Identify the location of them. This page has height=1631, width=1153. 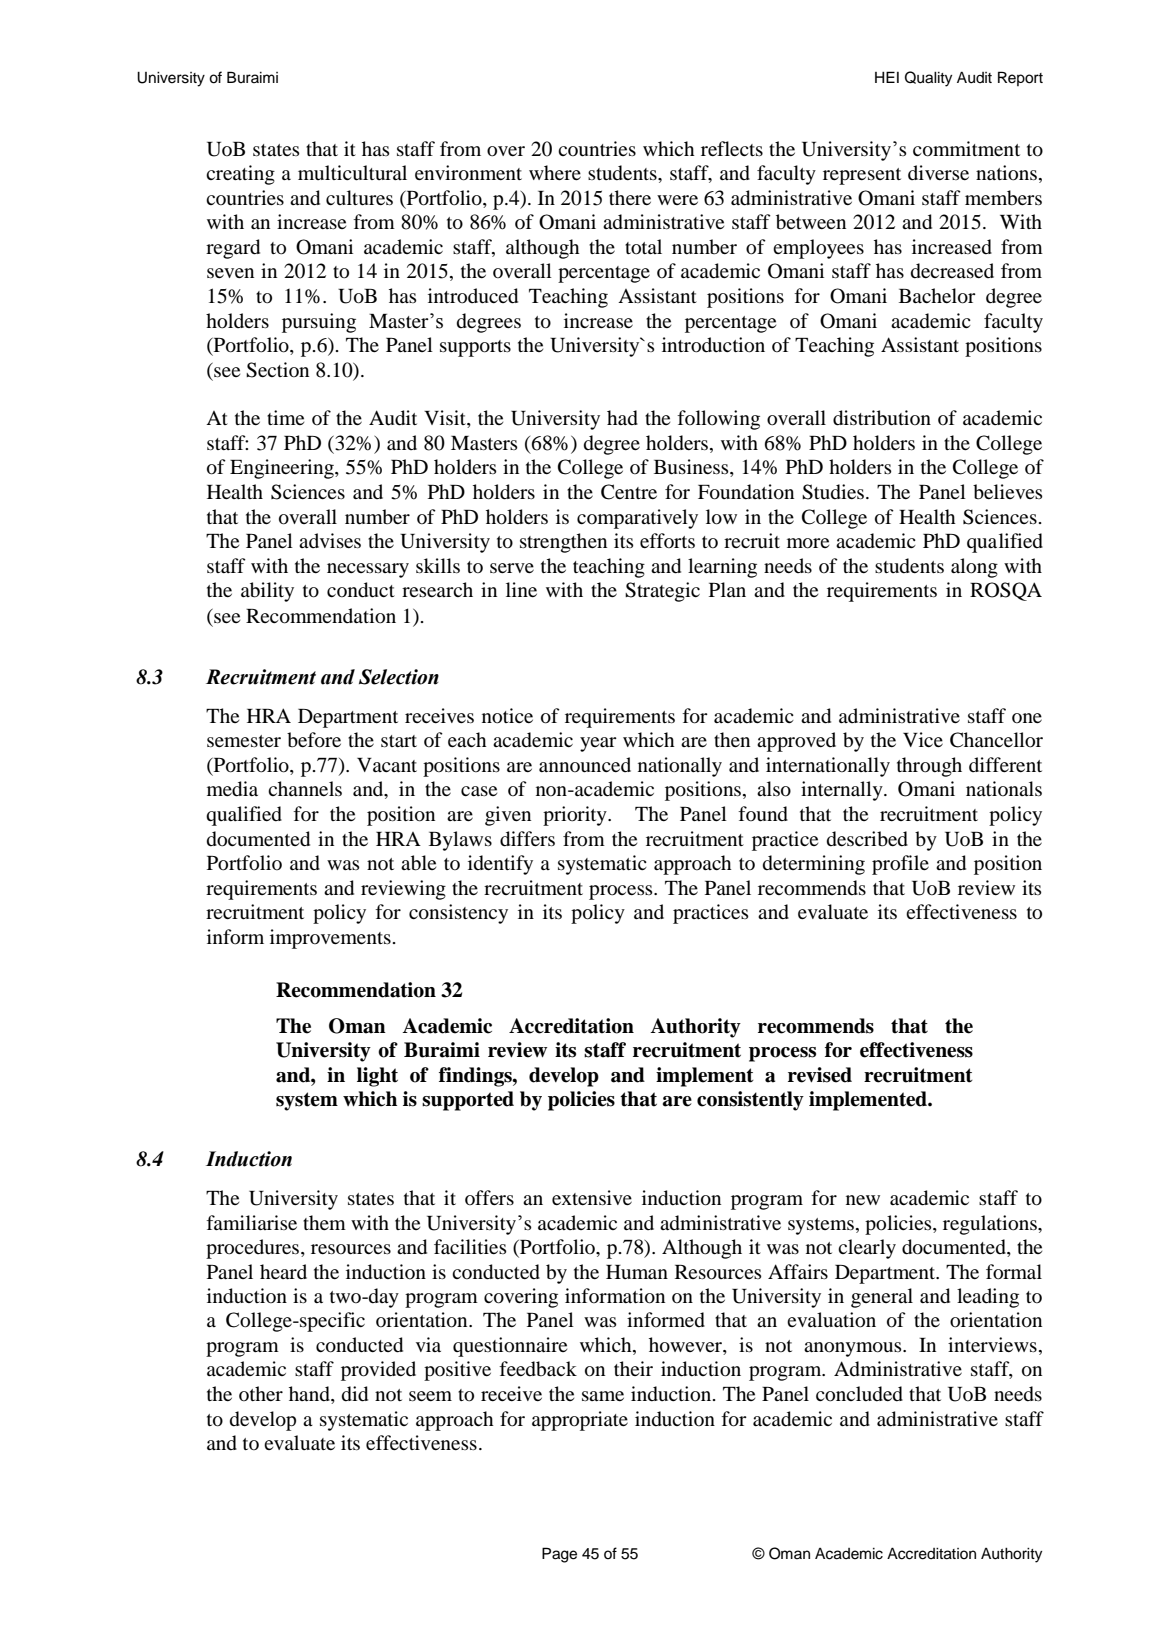
(324, 1222).
